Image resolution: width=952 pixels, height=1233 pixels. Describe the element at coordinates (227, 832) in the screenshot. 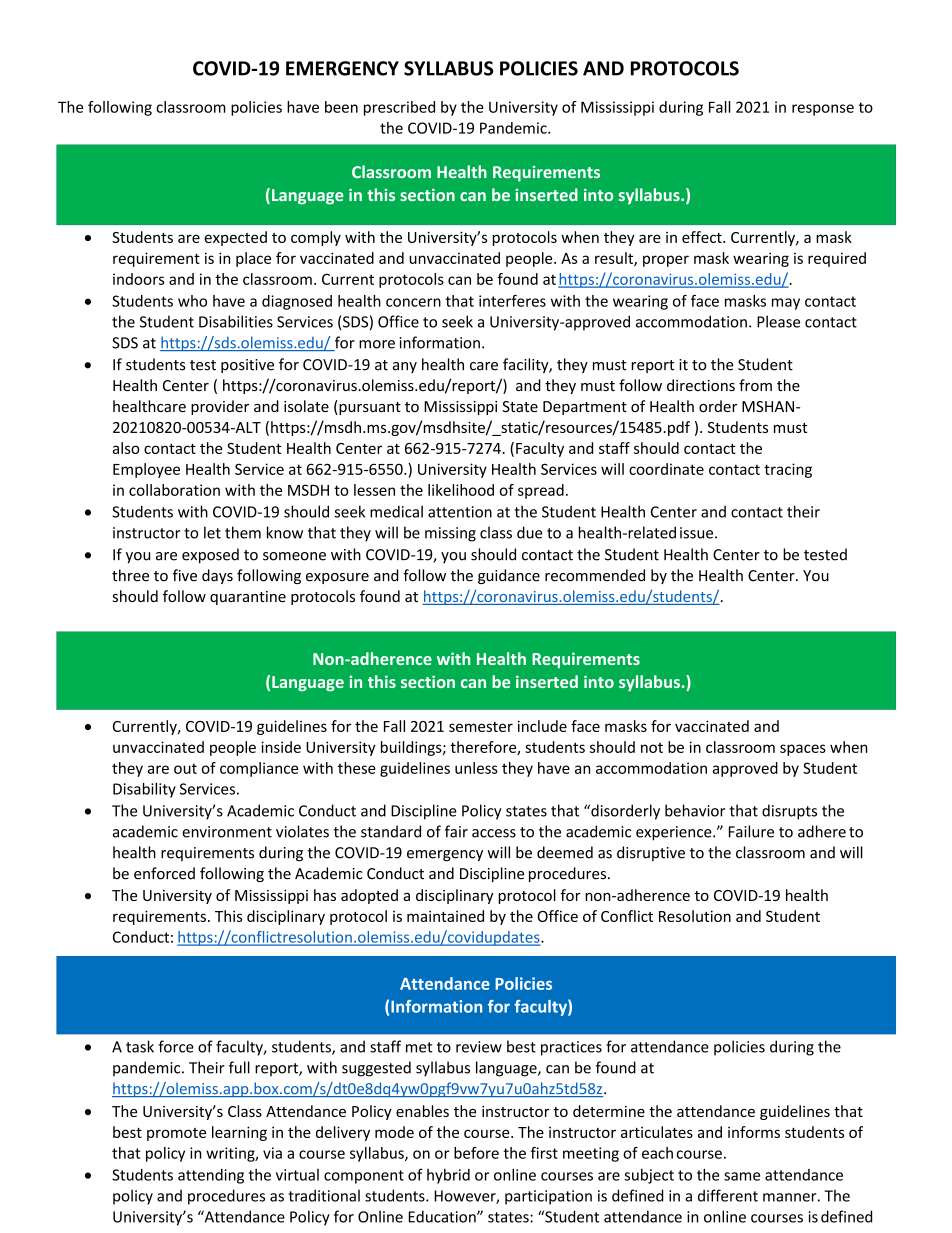

I see `environment` at that location.
